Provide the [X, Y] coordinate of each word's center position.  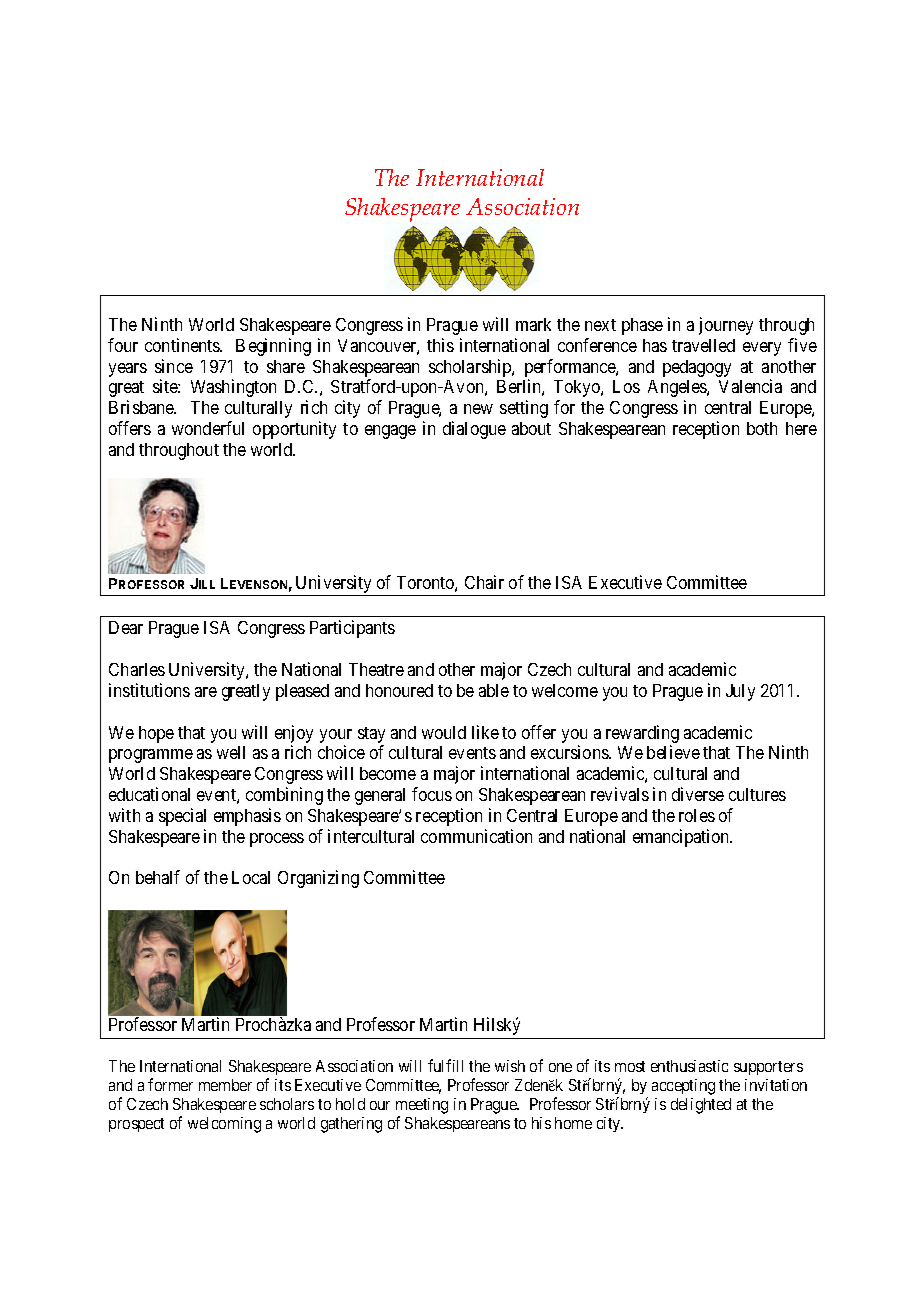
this [440, 345]
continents [183, 345]
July [740, 692]
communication [476, 836]
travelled [703, 345]
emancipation [682, 838]
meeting [422, 1107]
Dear [126, 627]
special [182, 817]
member [225, 1085]
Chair [484, 582]
